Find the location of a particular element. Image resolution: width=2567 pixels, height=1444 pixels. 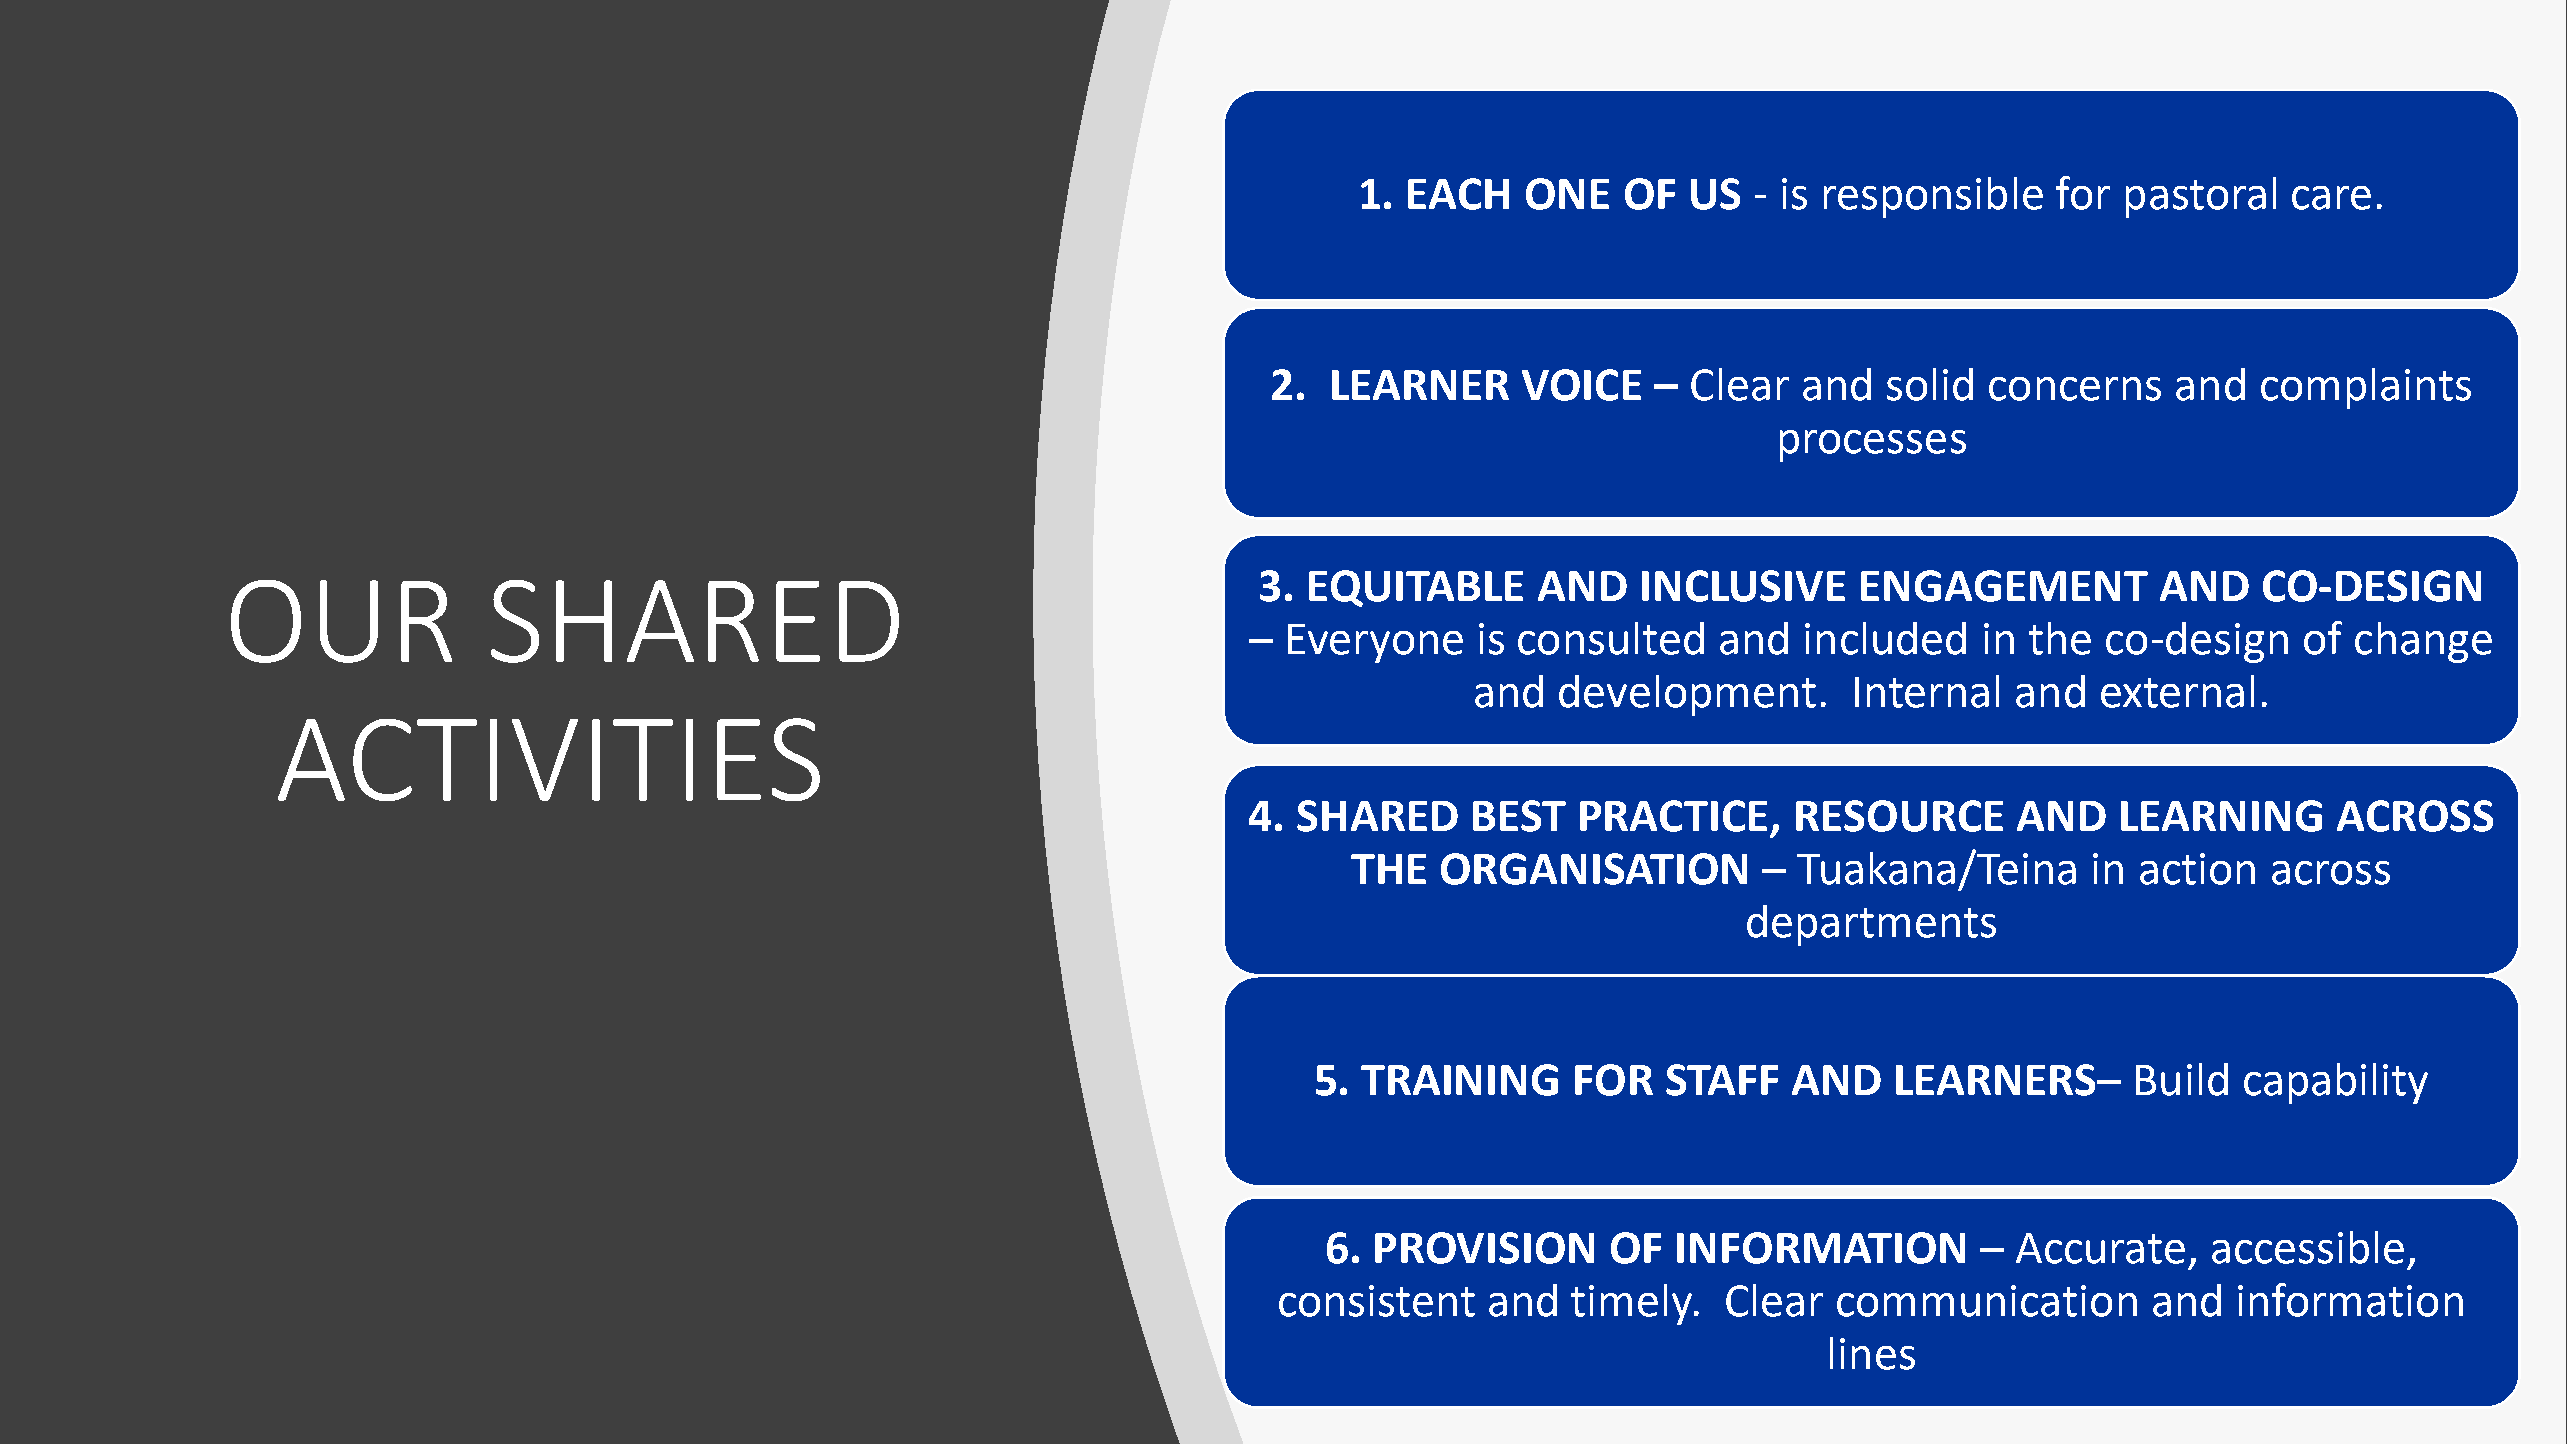

BEST is located at coordinates (1519, 816).
